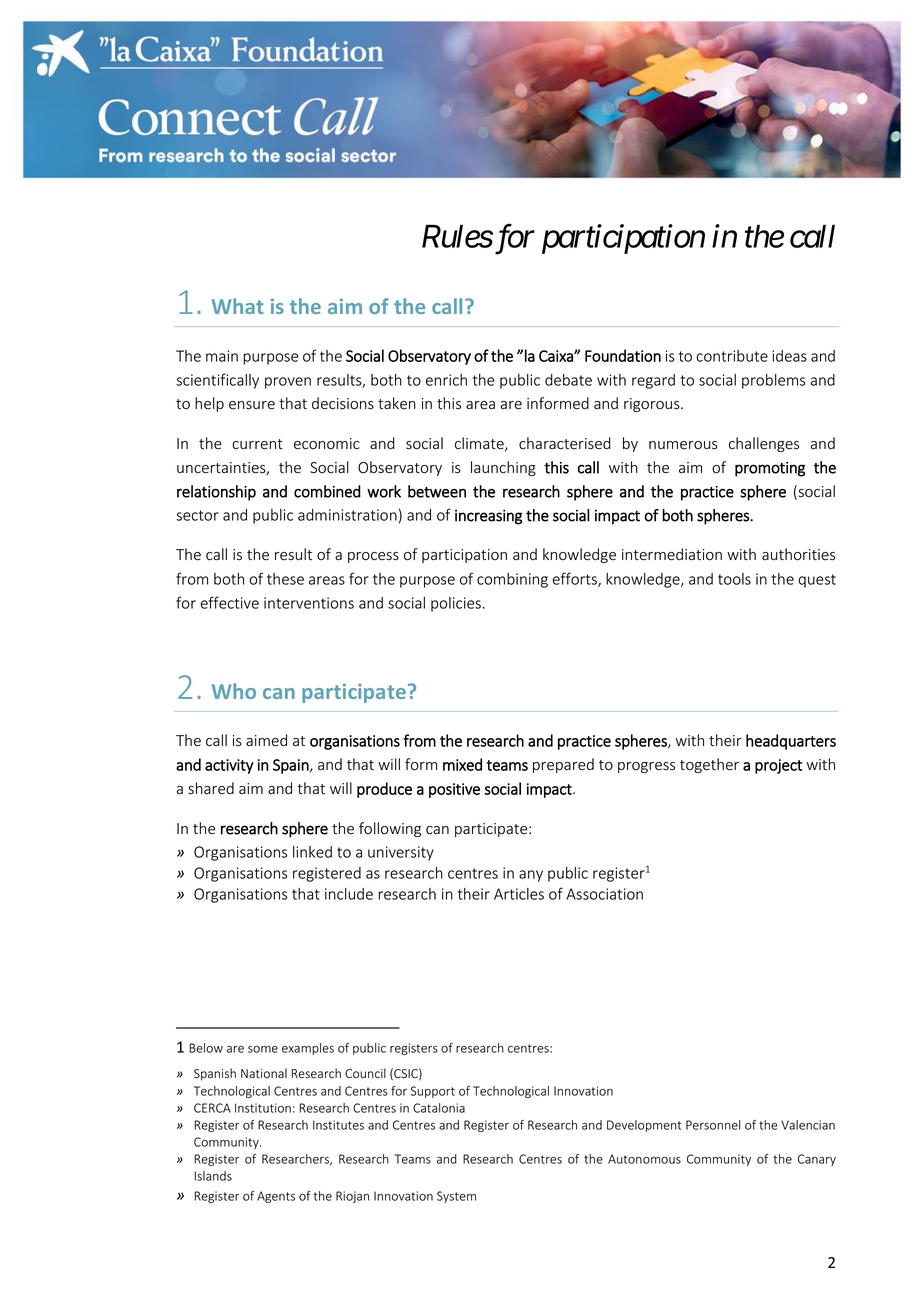  I want to click on System, so click(456, 1197).
